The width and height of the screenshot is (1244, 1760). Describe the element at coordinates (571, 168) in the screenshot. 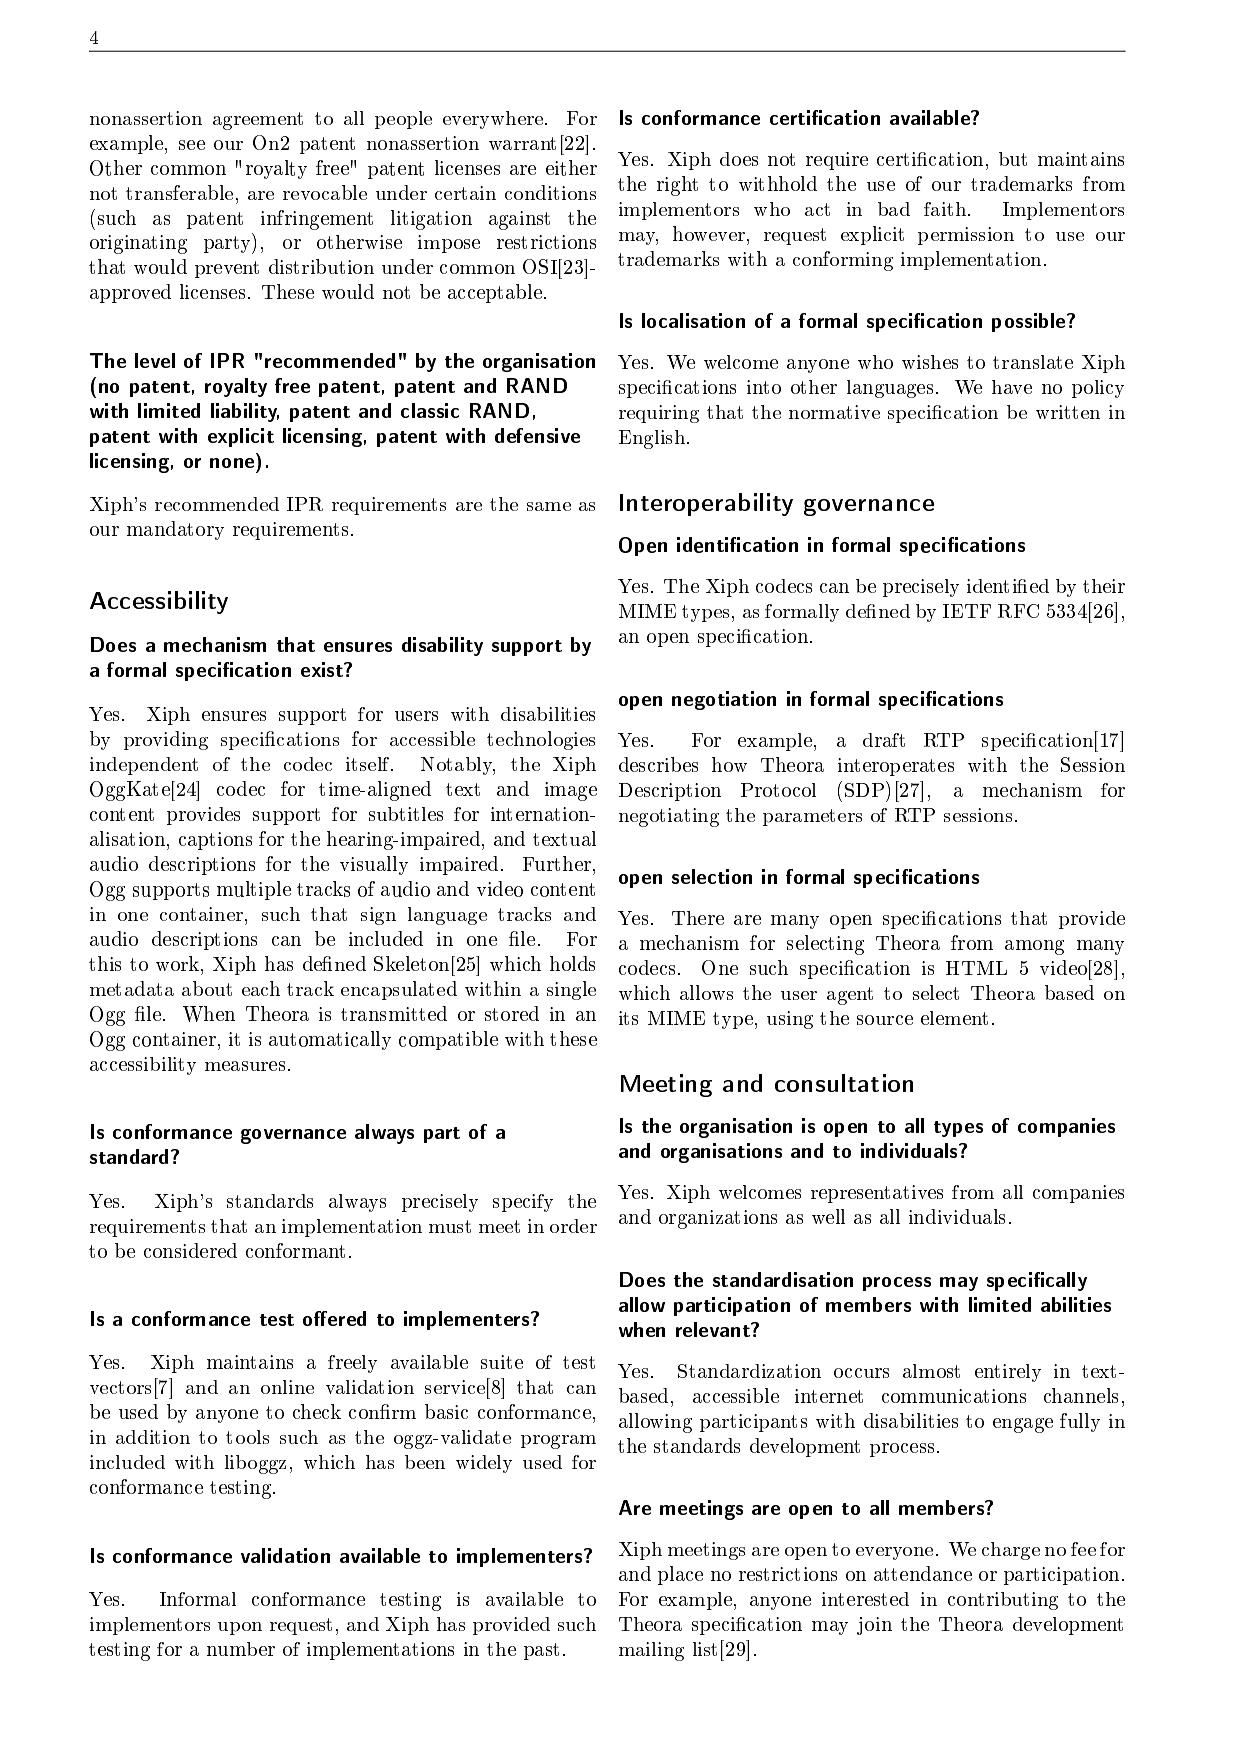

I see `either` at that location.
